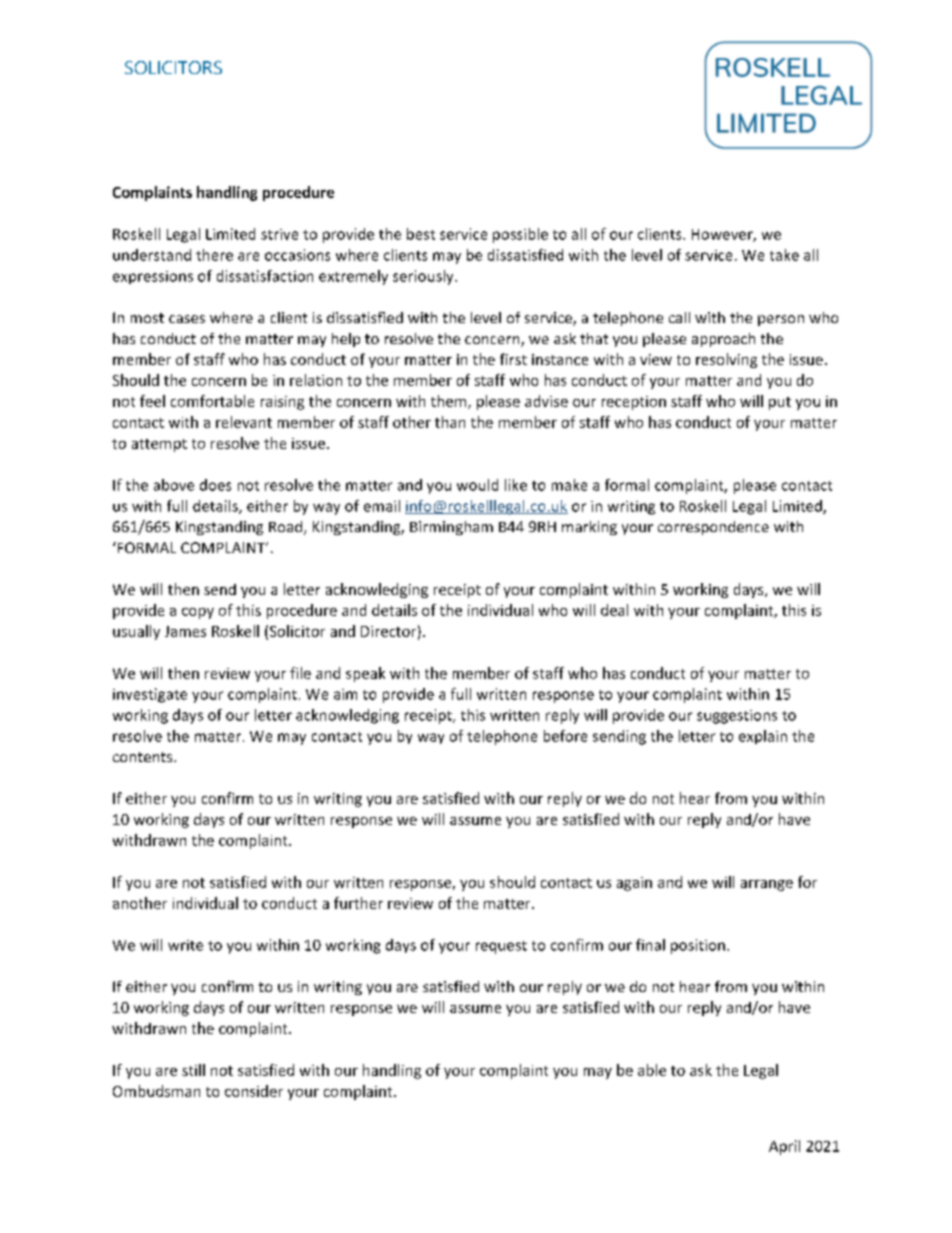  I want to click on consider, so click(254, 1091).
